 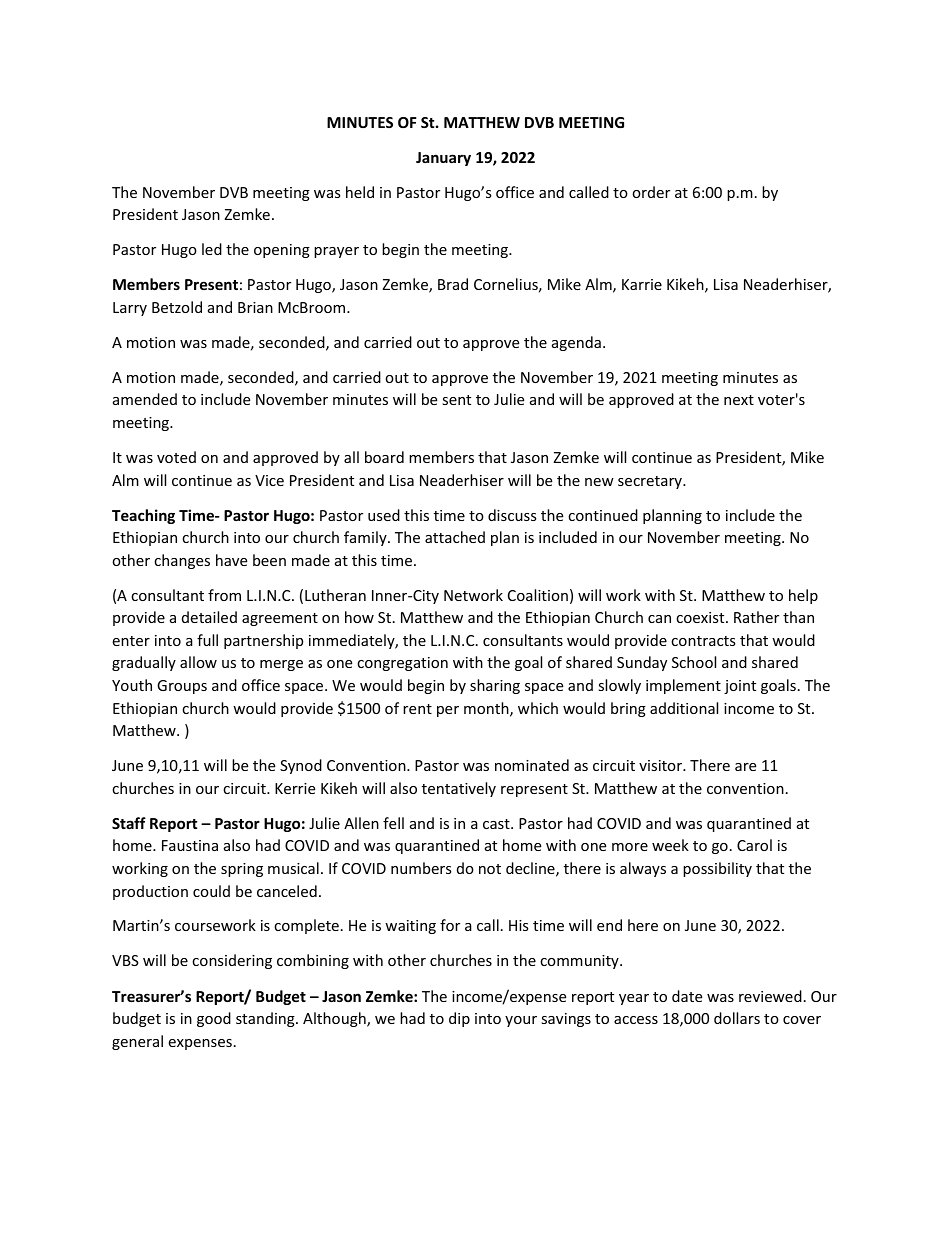 What do you see at coordinates (182, 687) in the page?
I see `Groups` at bounding box center [182, 687].
